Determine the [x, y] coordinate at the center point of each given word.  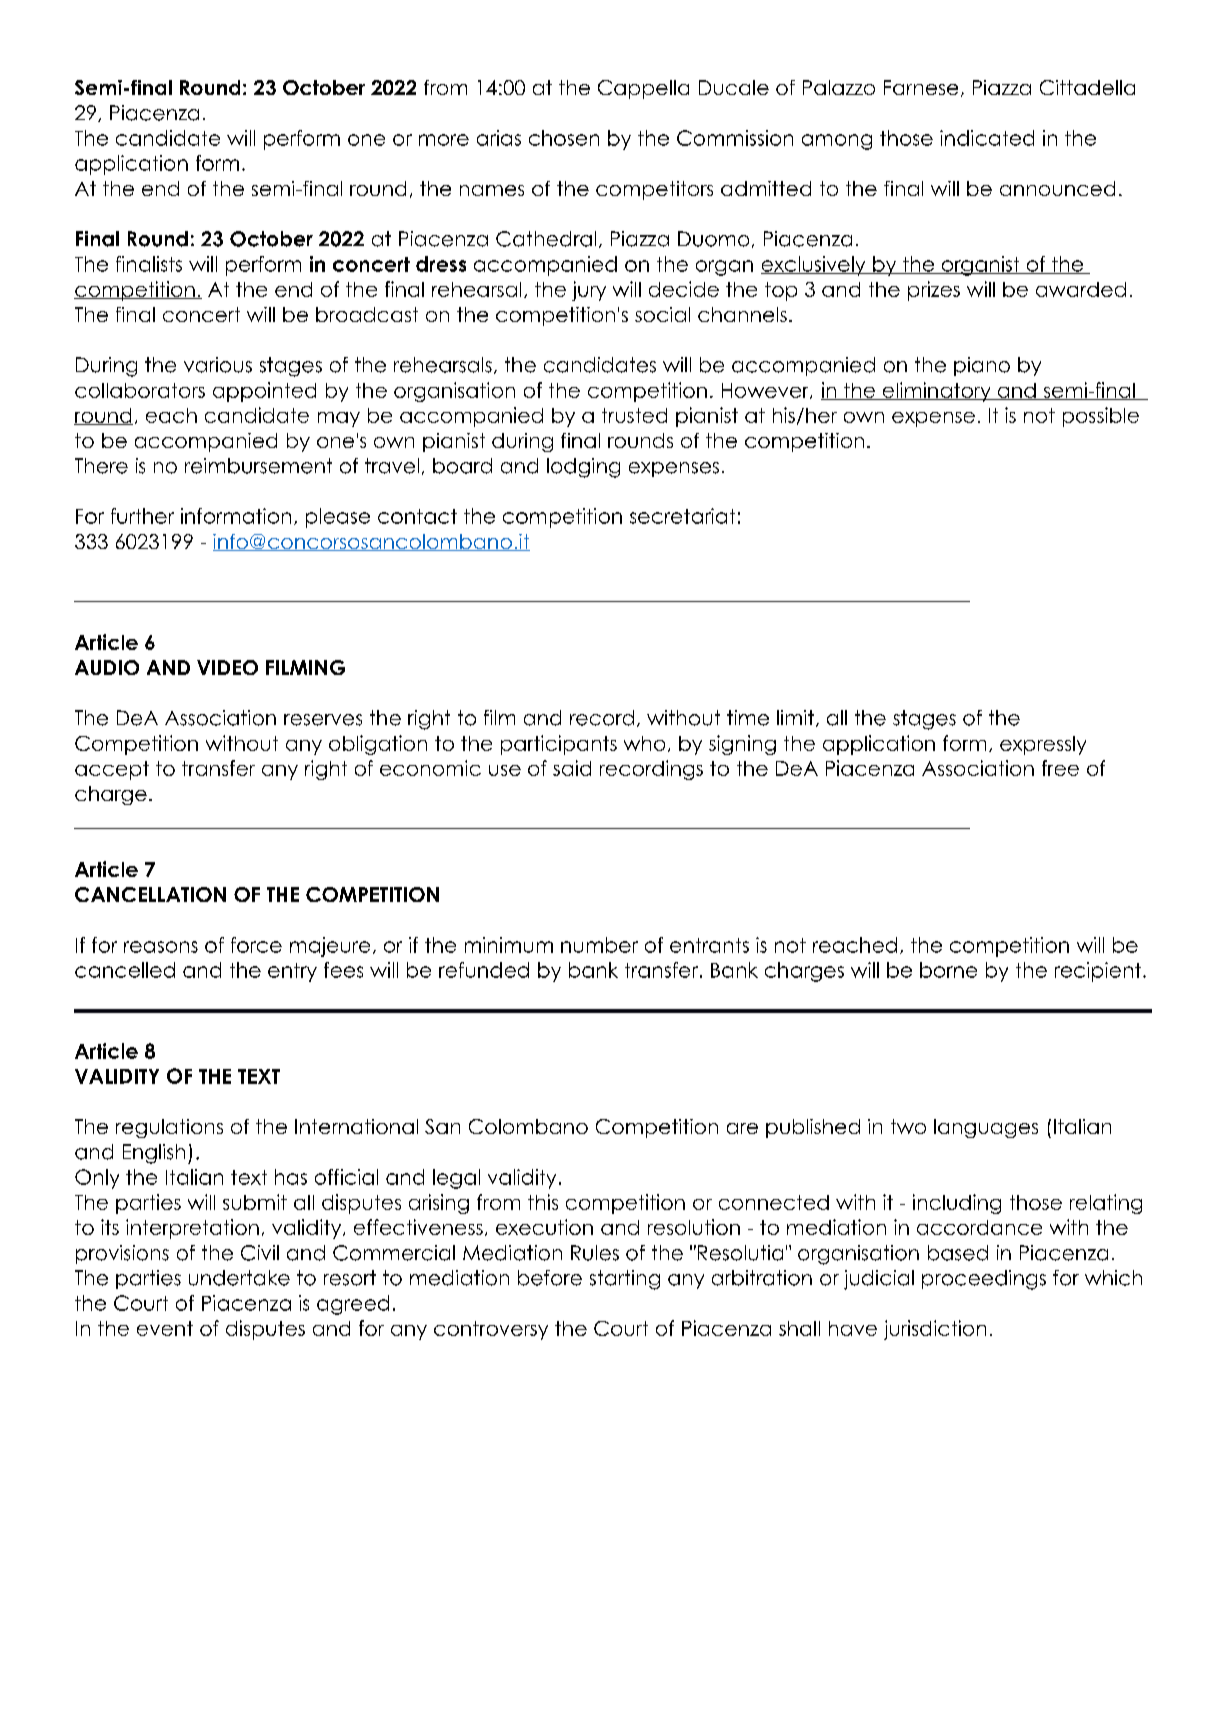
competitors [654, 190]
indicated [987, 138]
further [142, 516]
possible [1101, 417]
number [599, 945]
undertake [239, 1278]
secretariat [682, 516]
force [256, 945]
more [444, 140]
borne [948, 970]
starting [625, 1280]
